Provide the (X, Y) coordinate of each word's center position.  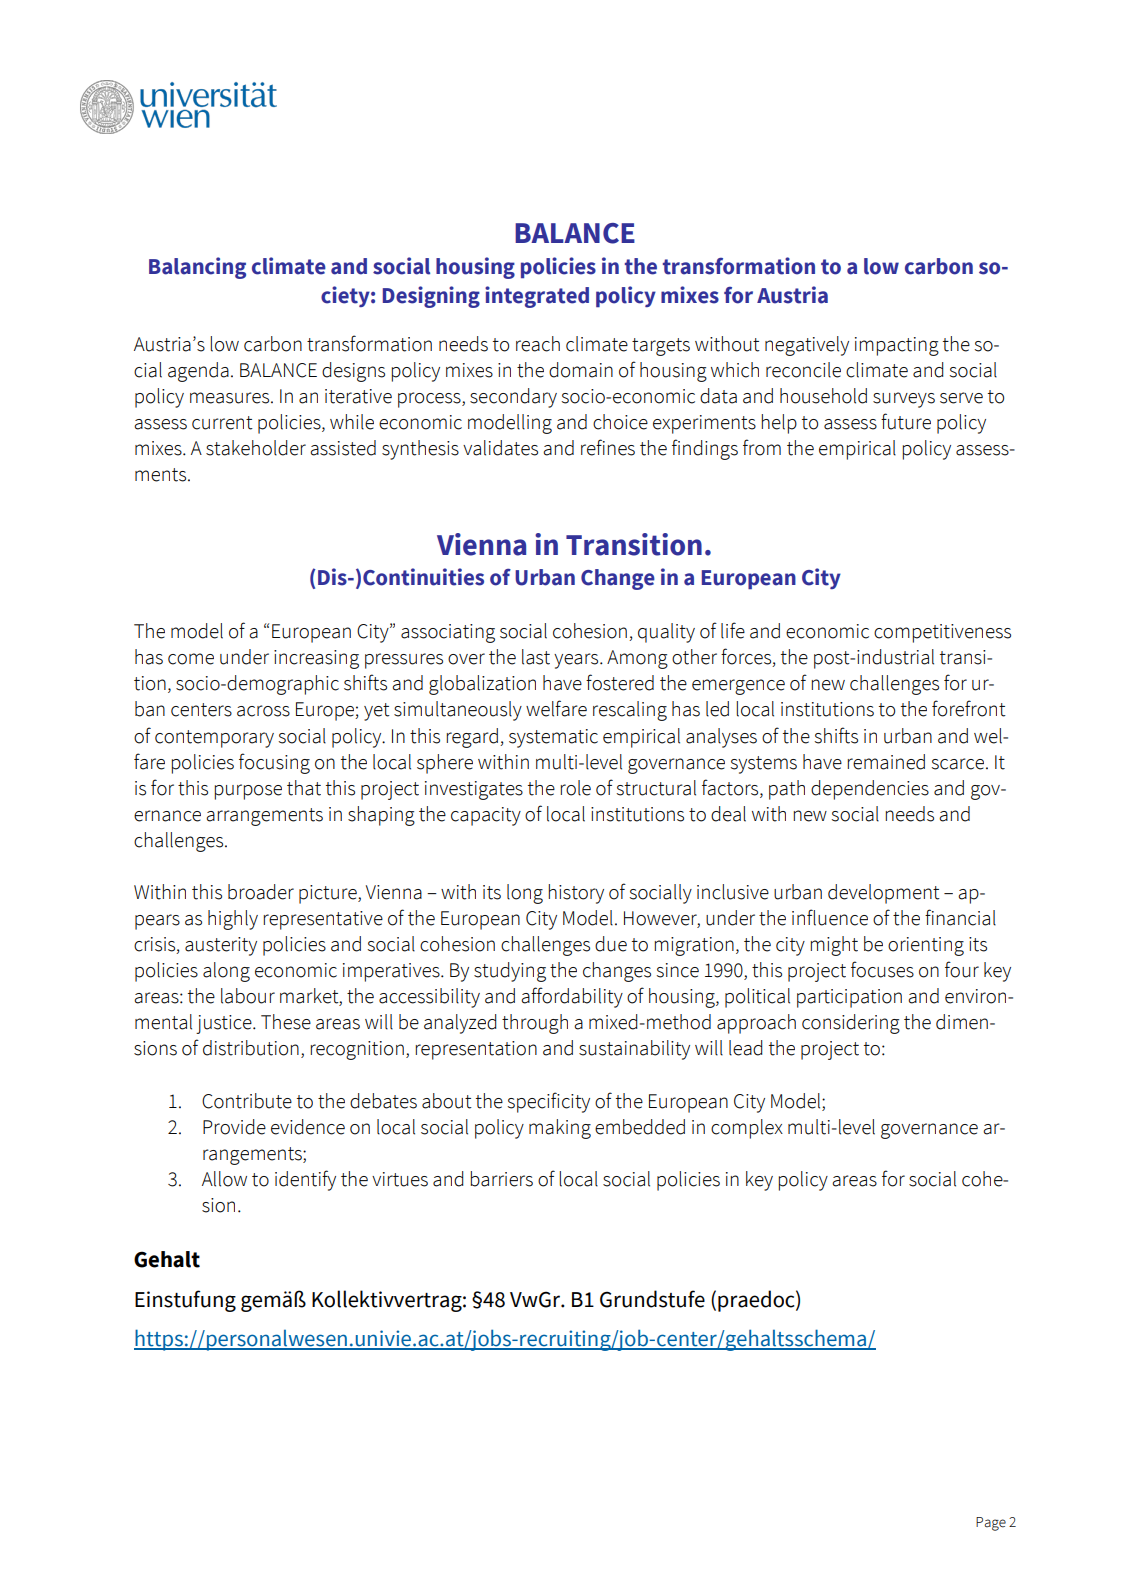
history (576, 894)
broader (261, 892)
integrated (537, 297)
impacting (897, 346)
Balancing (197, 268)
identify (305, 1180)
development (884, 894)
